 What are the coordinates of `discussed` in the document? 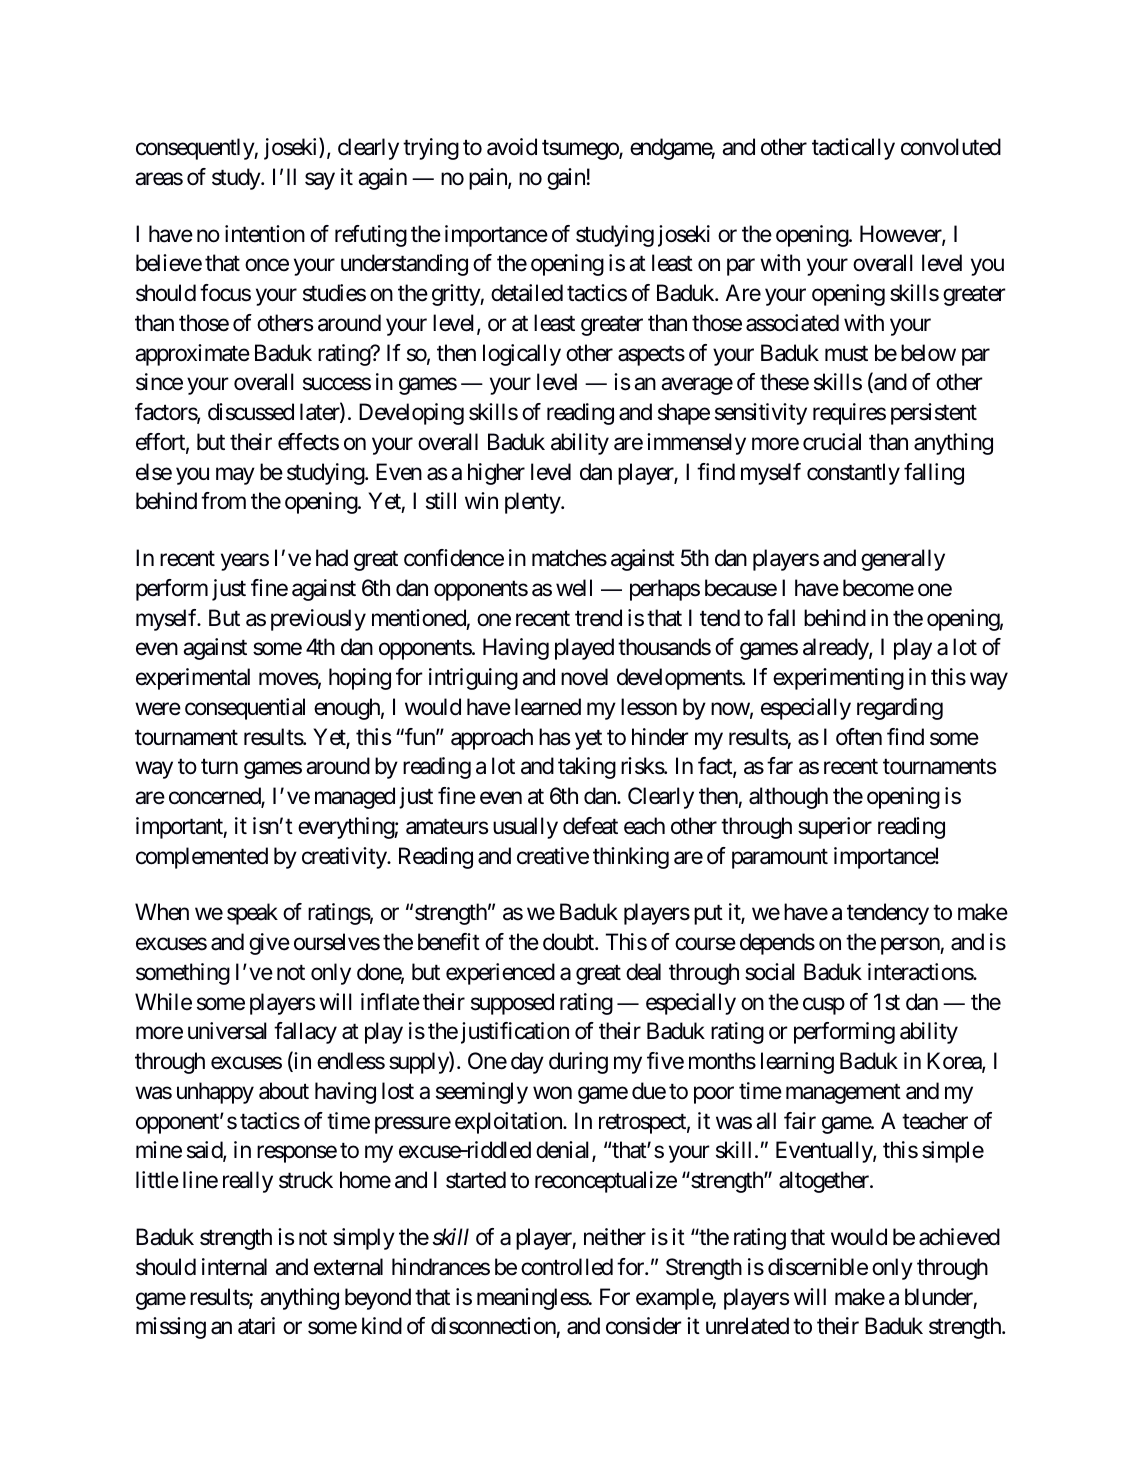 It's located at (251, 412).
